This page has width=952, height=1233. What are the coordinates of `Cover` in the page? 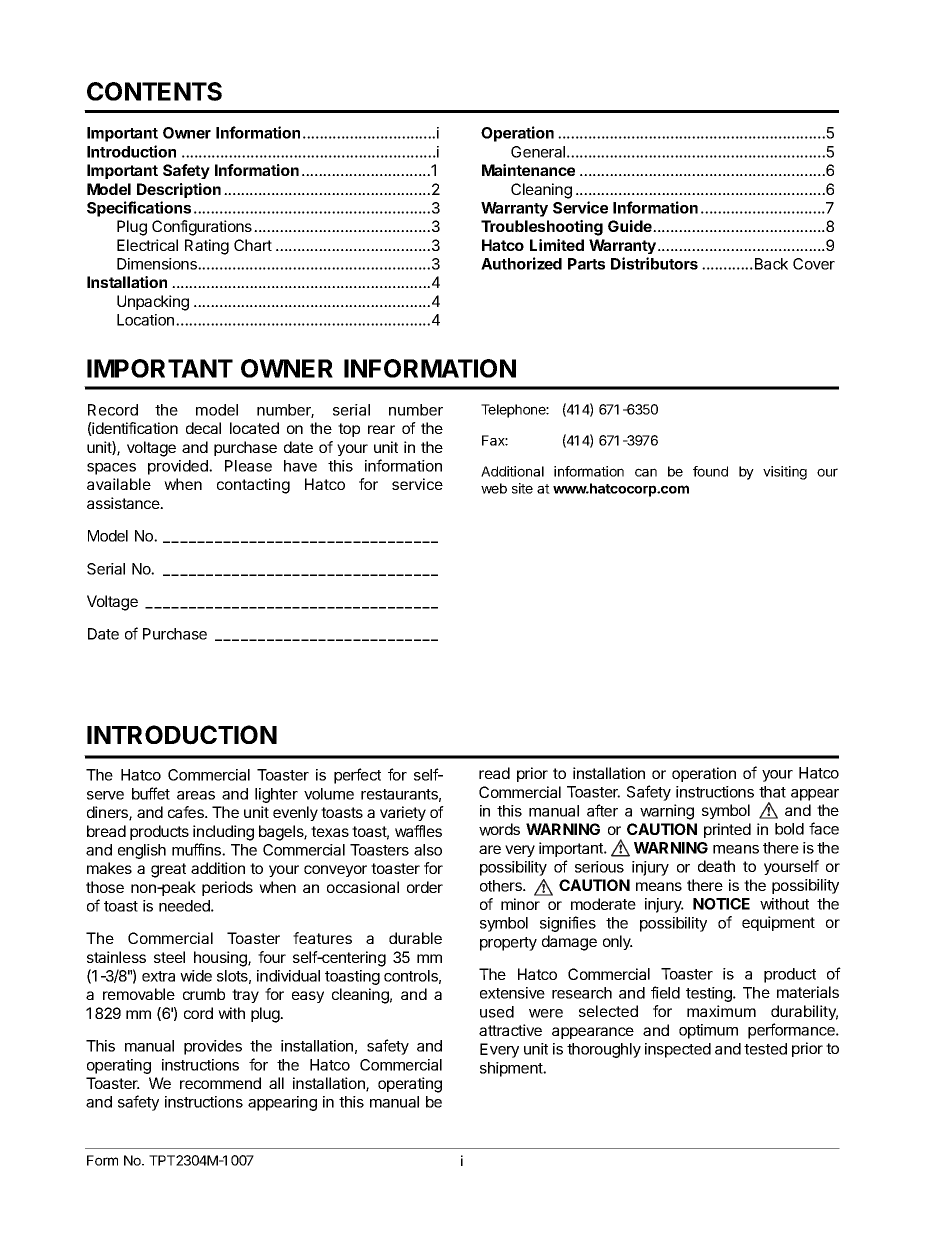 It's located at (814, 264).
